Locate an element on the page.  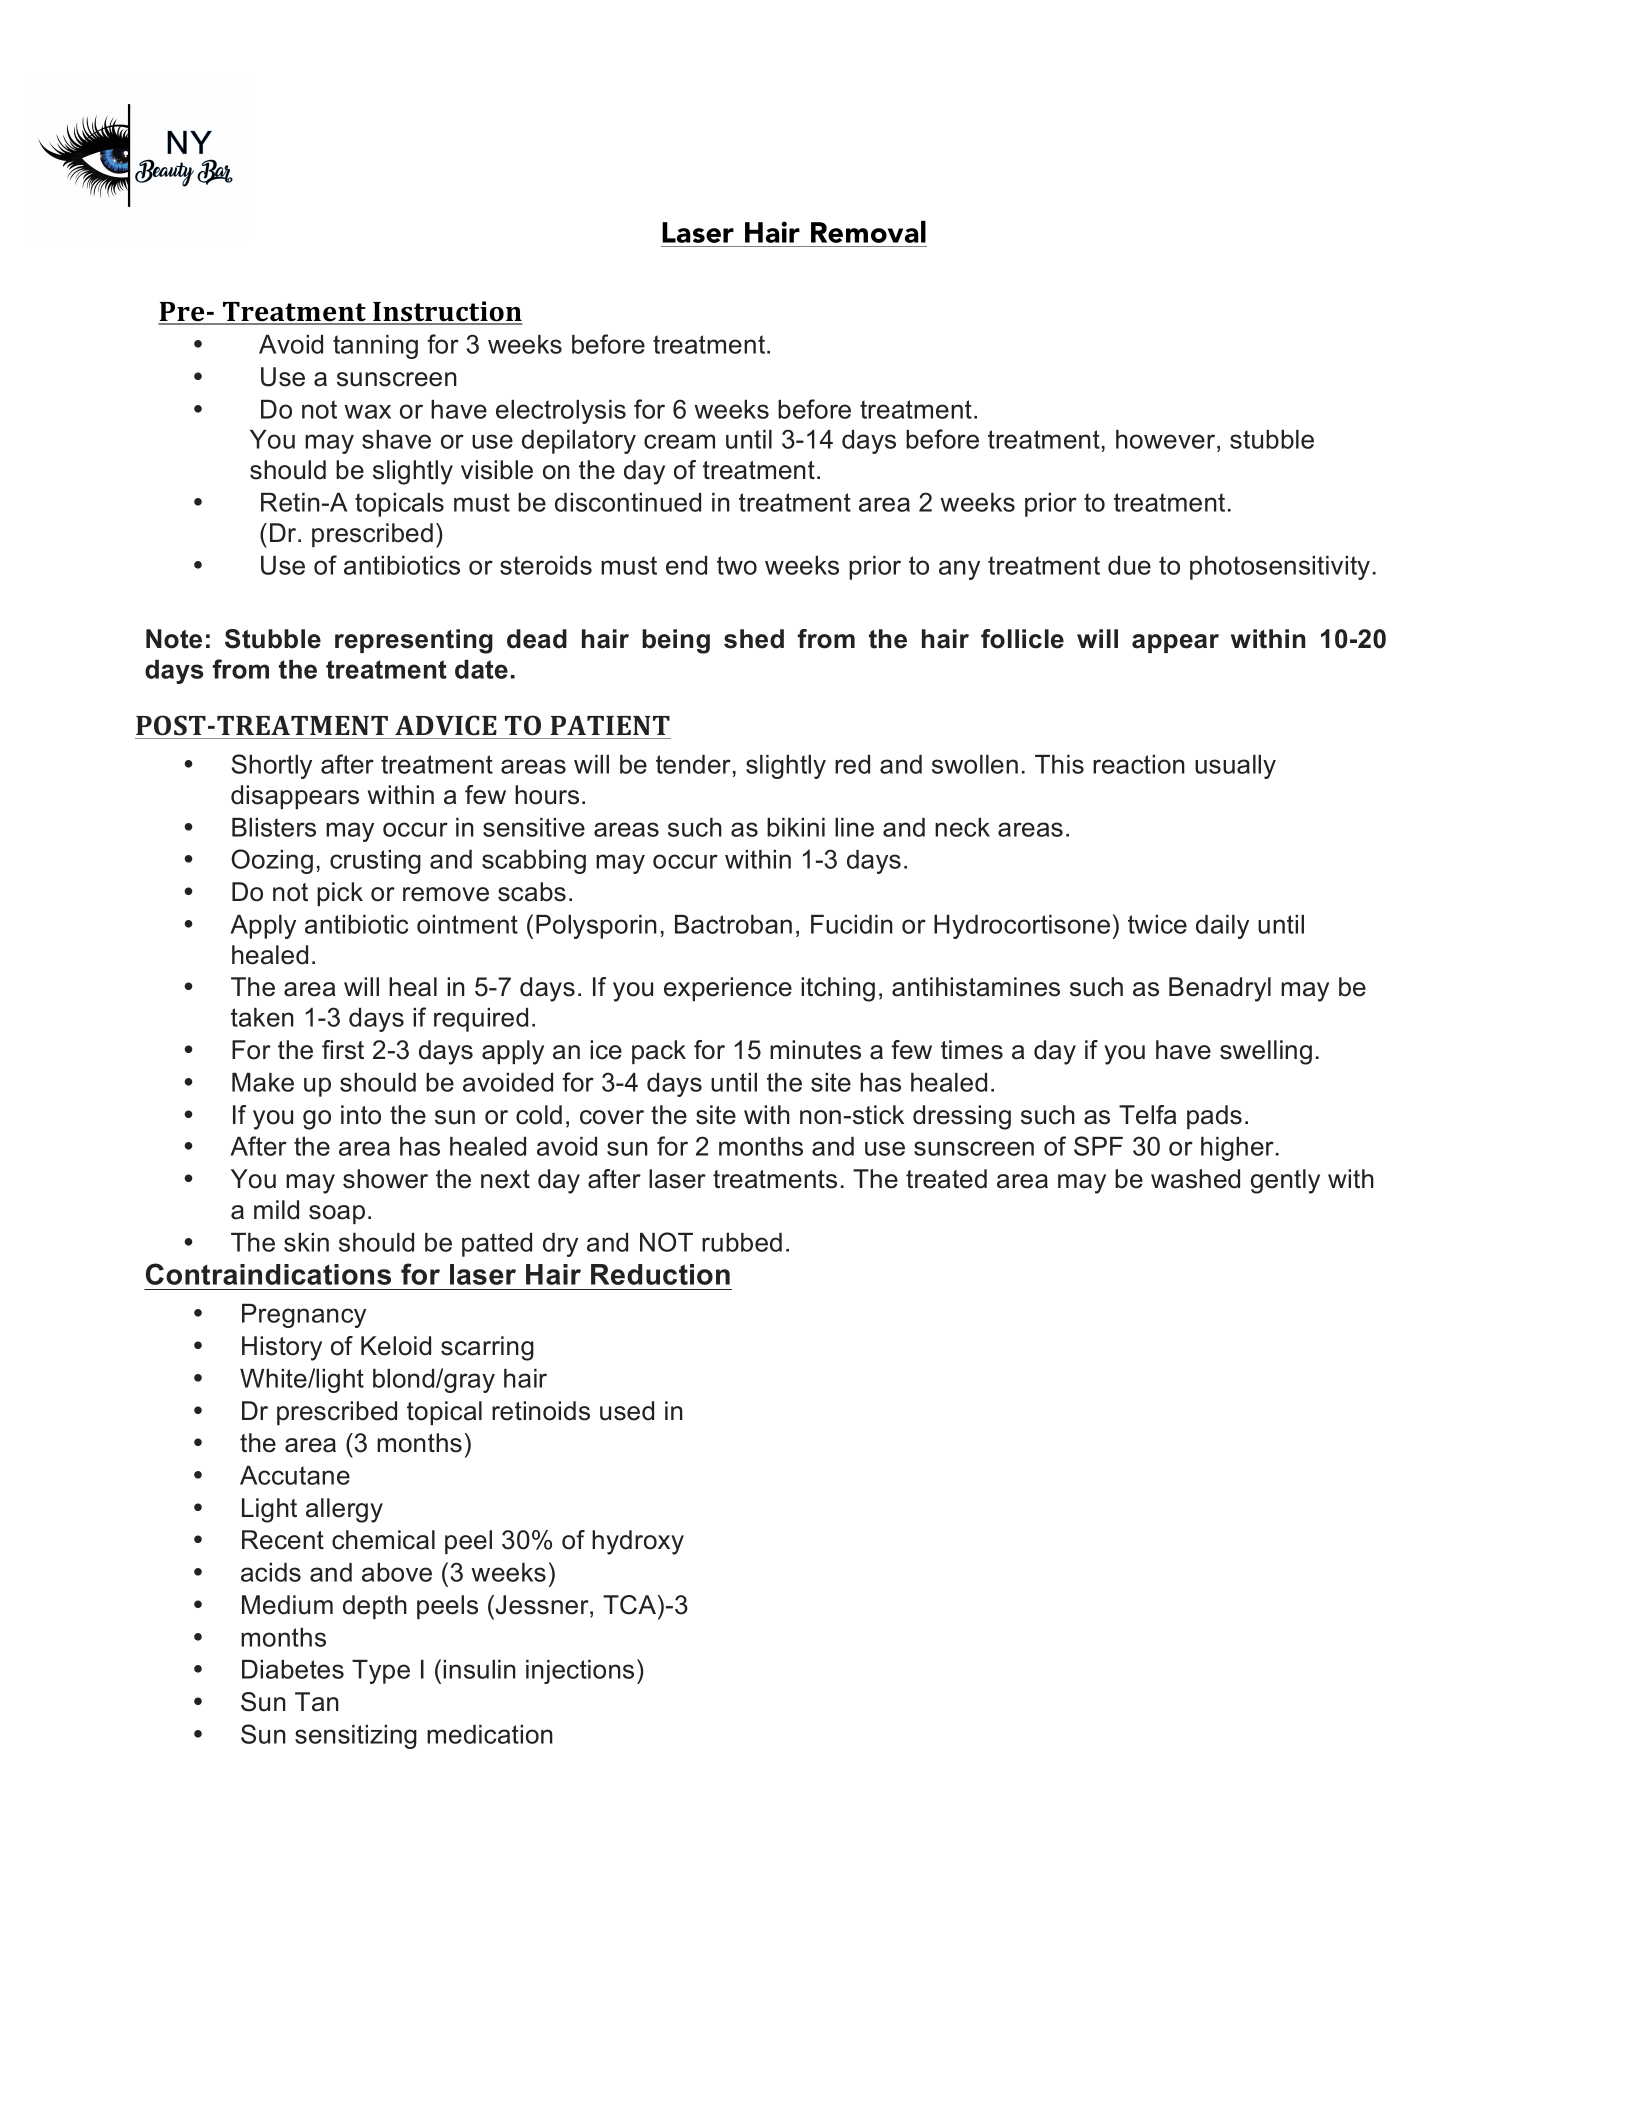
gently is located at coordinates (1285, 1181).
